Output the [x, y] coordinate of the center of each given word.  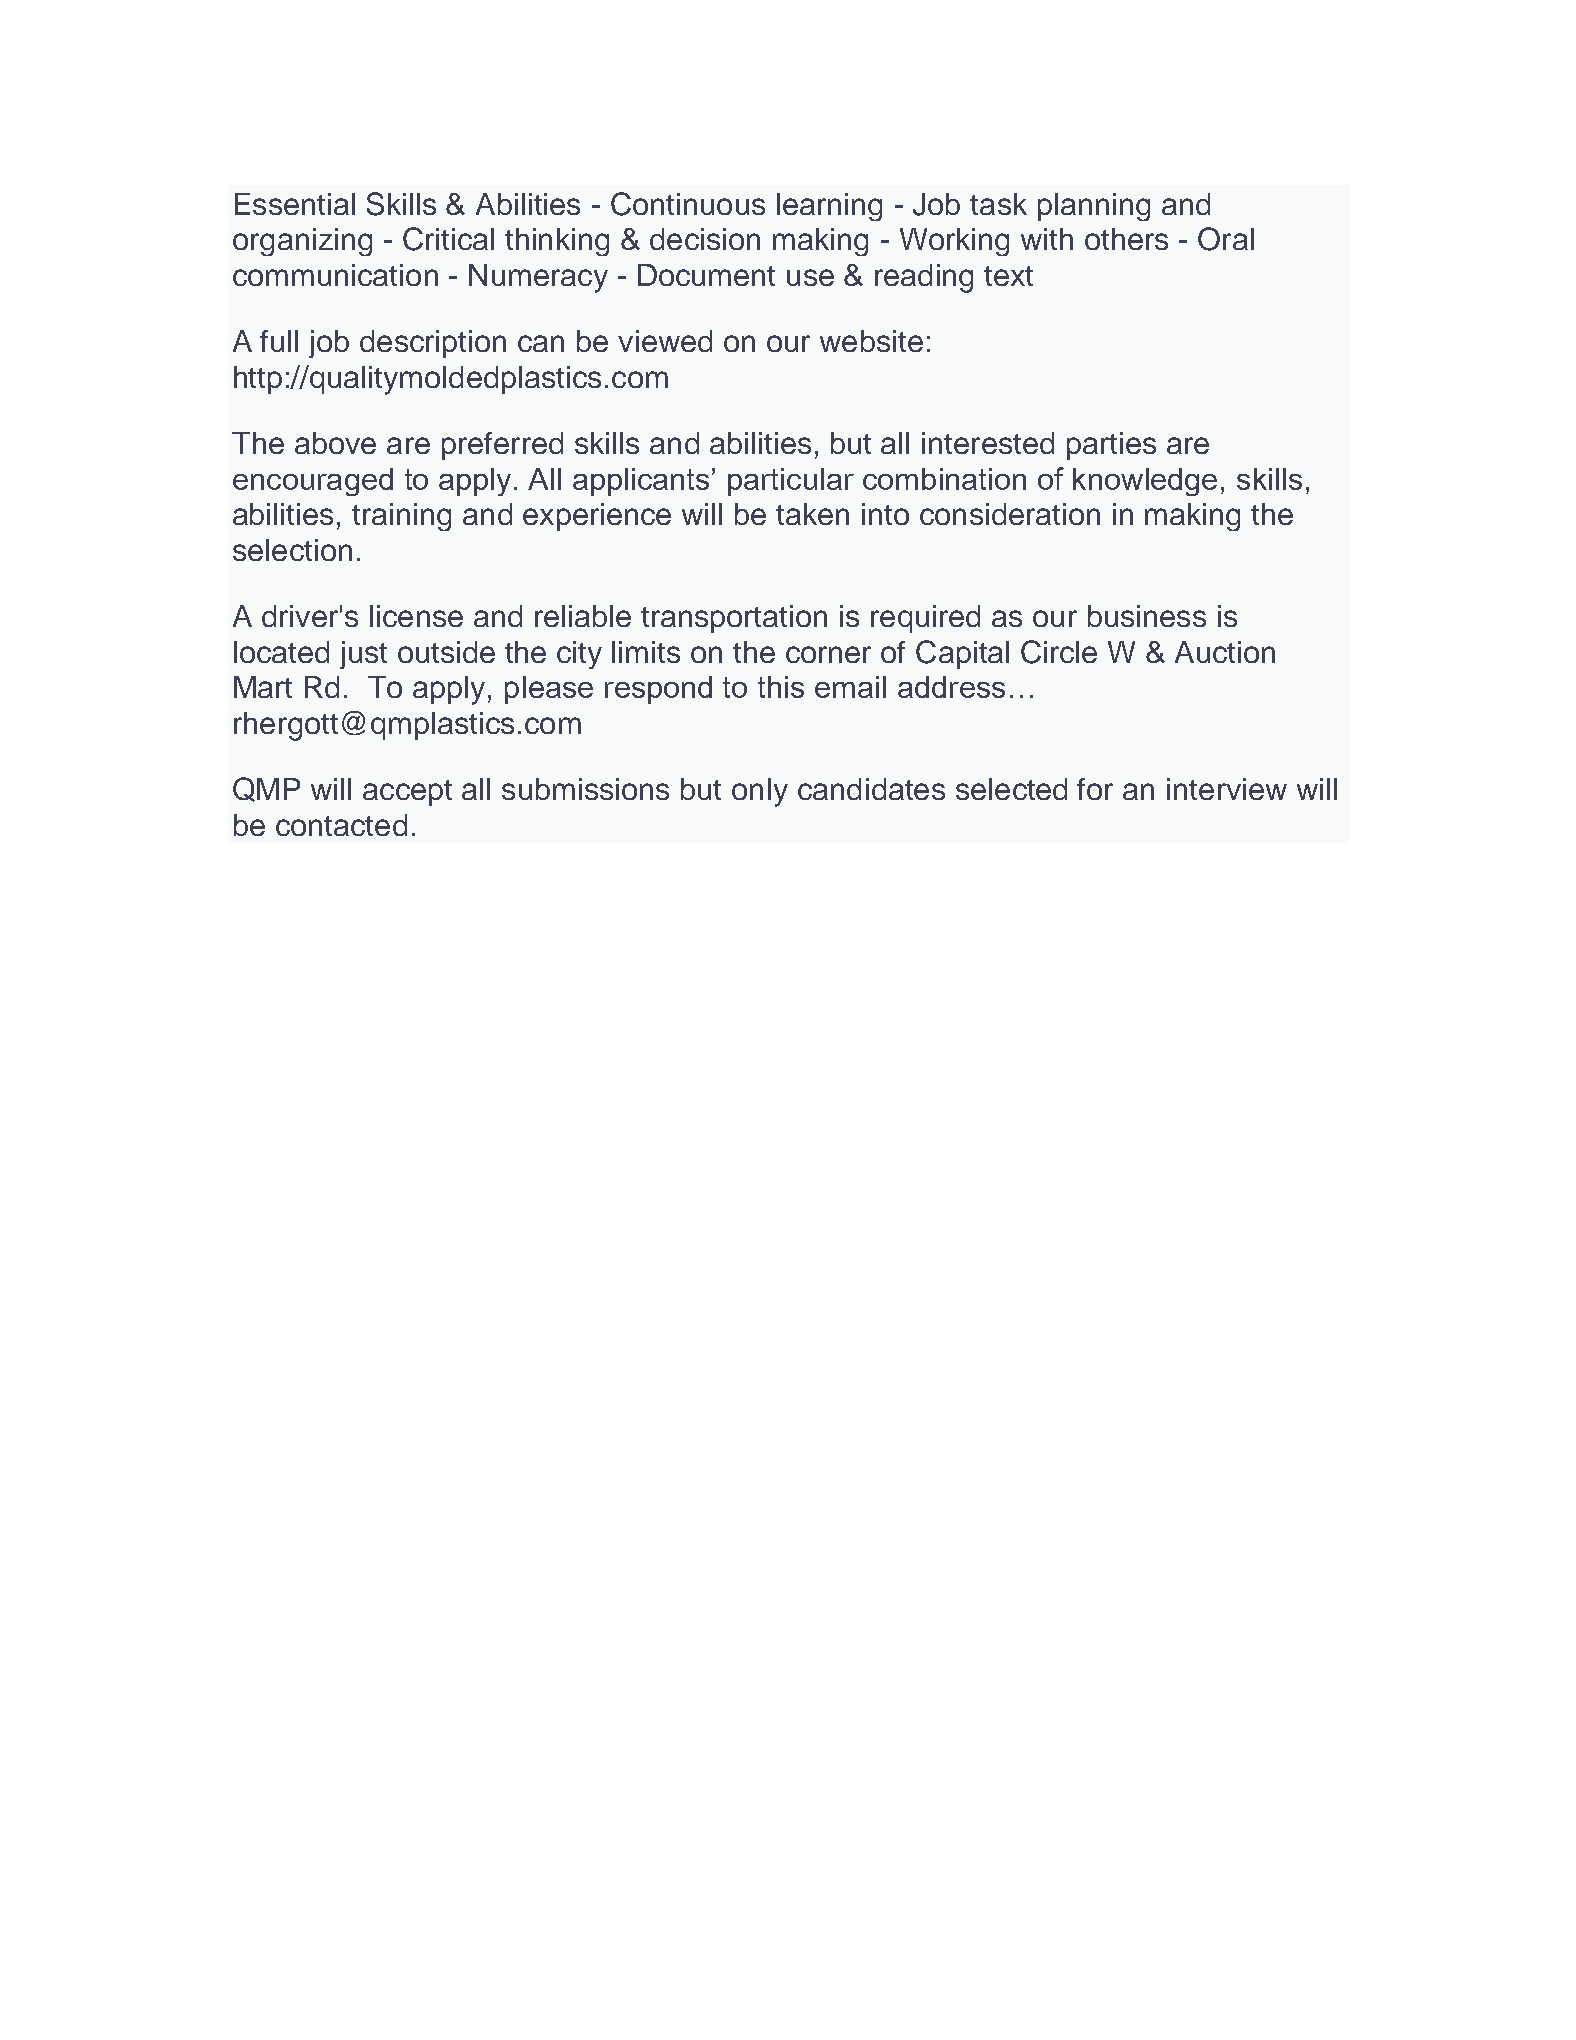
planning [1094, 207]
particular [791, 482]
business [1147, 616]
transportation [734, 619]
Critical [448, 239]
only [760, 792]
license [416, 616]
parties [1111, 446]
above [335, 443]
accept [407, 793]
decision [705, 239]
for [1095, 789]
